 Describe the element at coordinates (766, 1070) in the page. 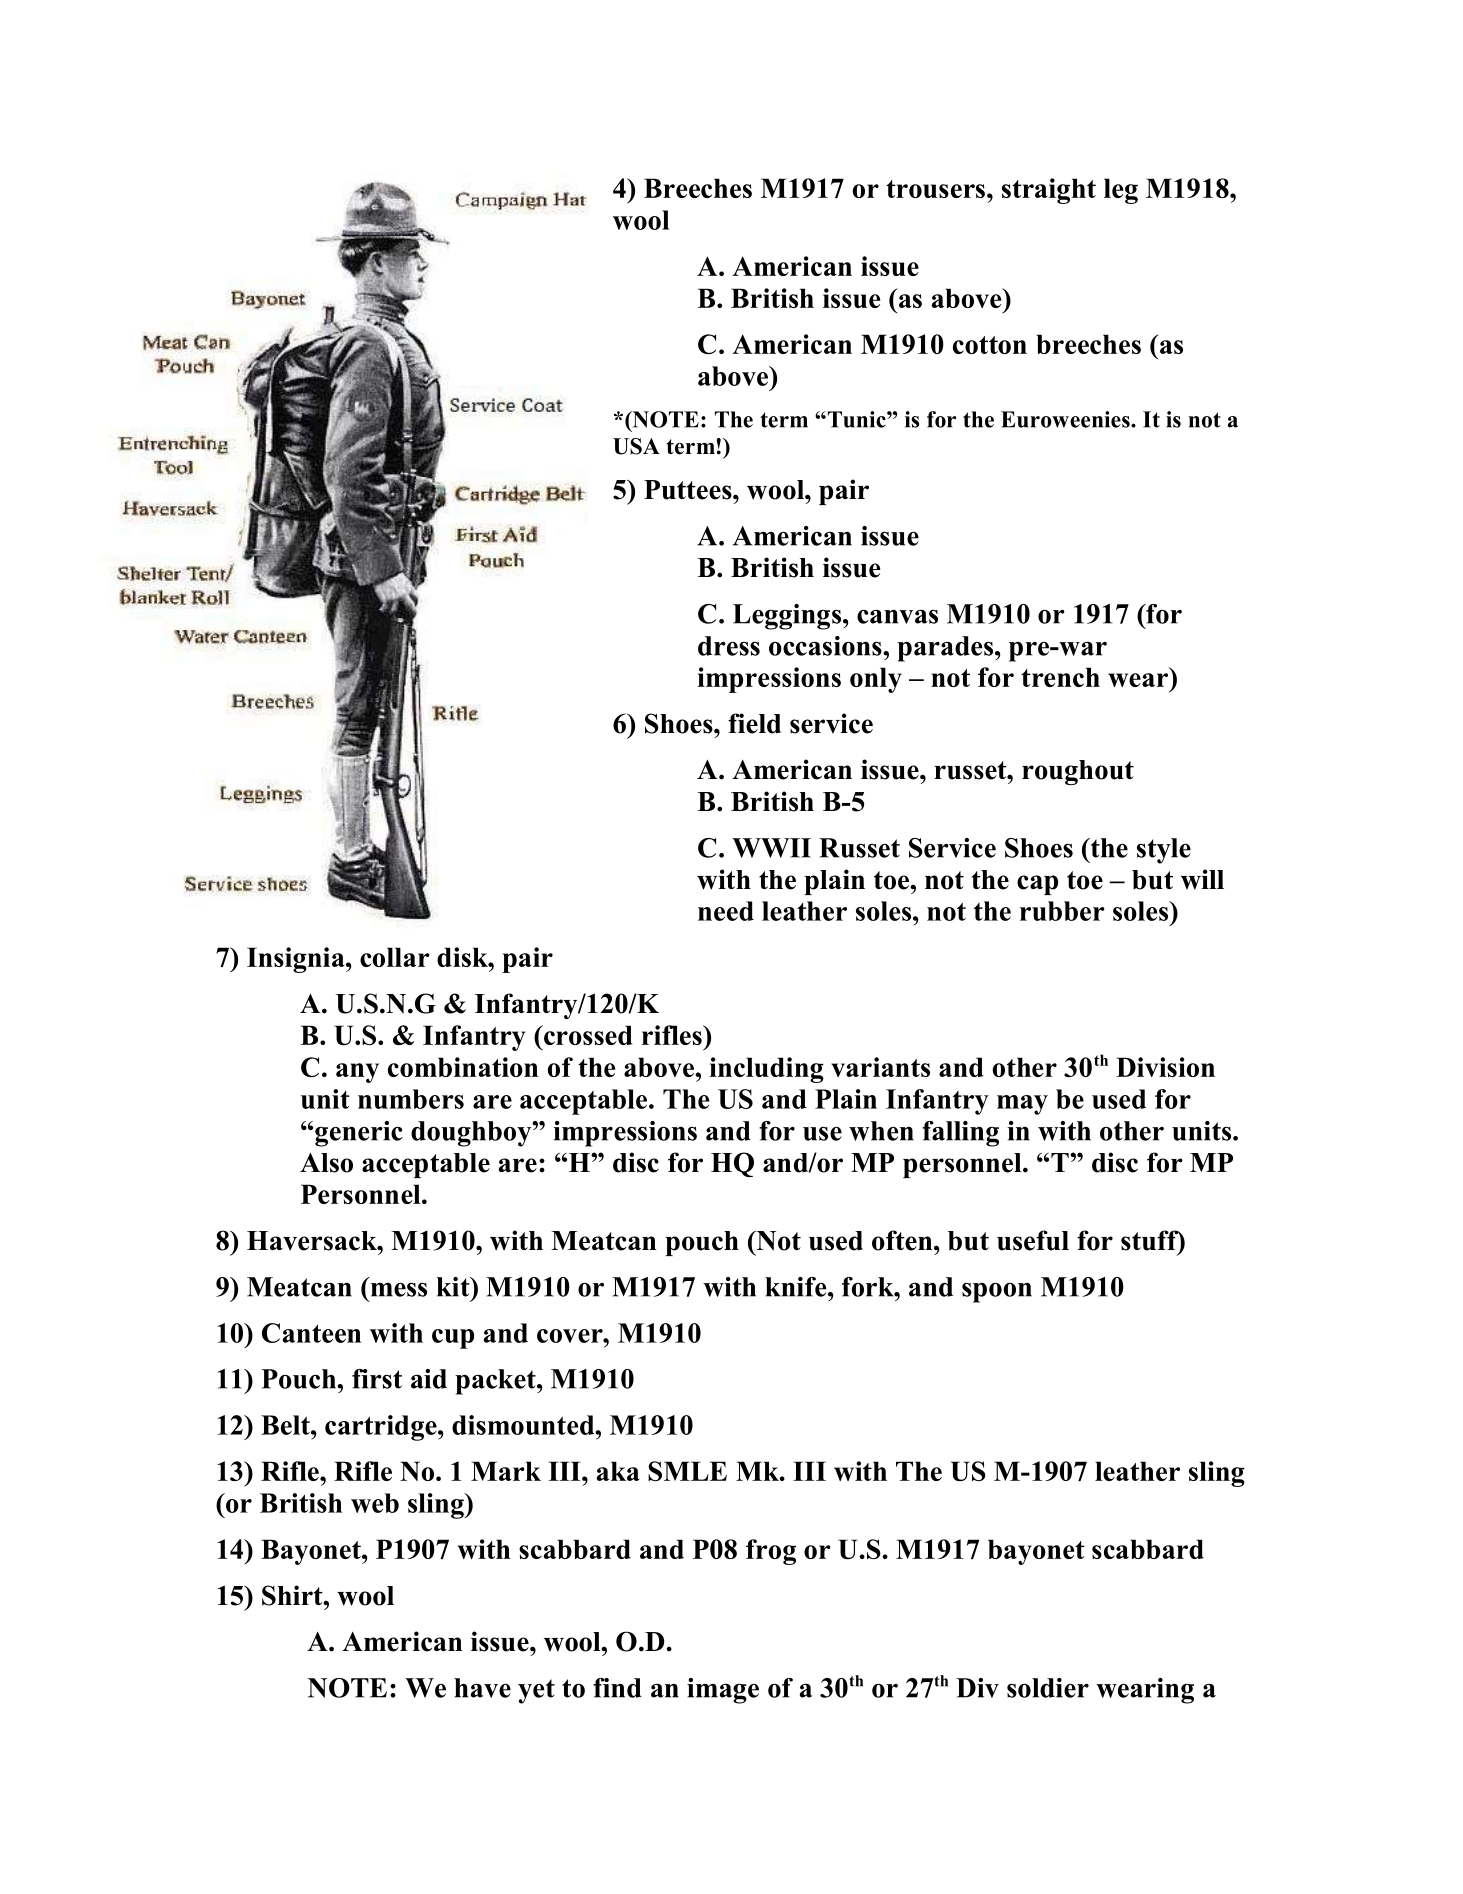

I see `including` at that location.
